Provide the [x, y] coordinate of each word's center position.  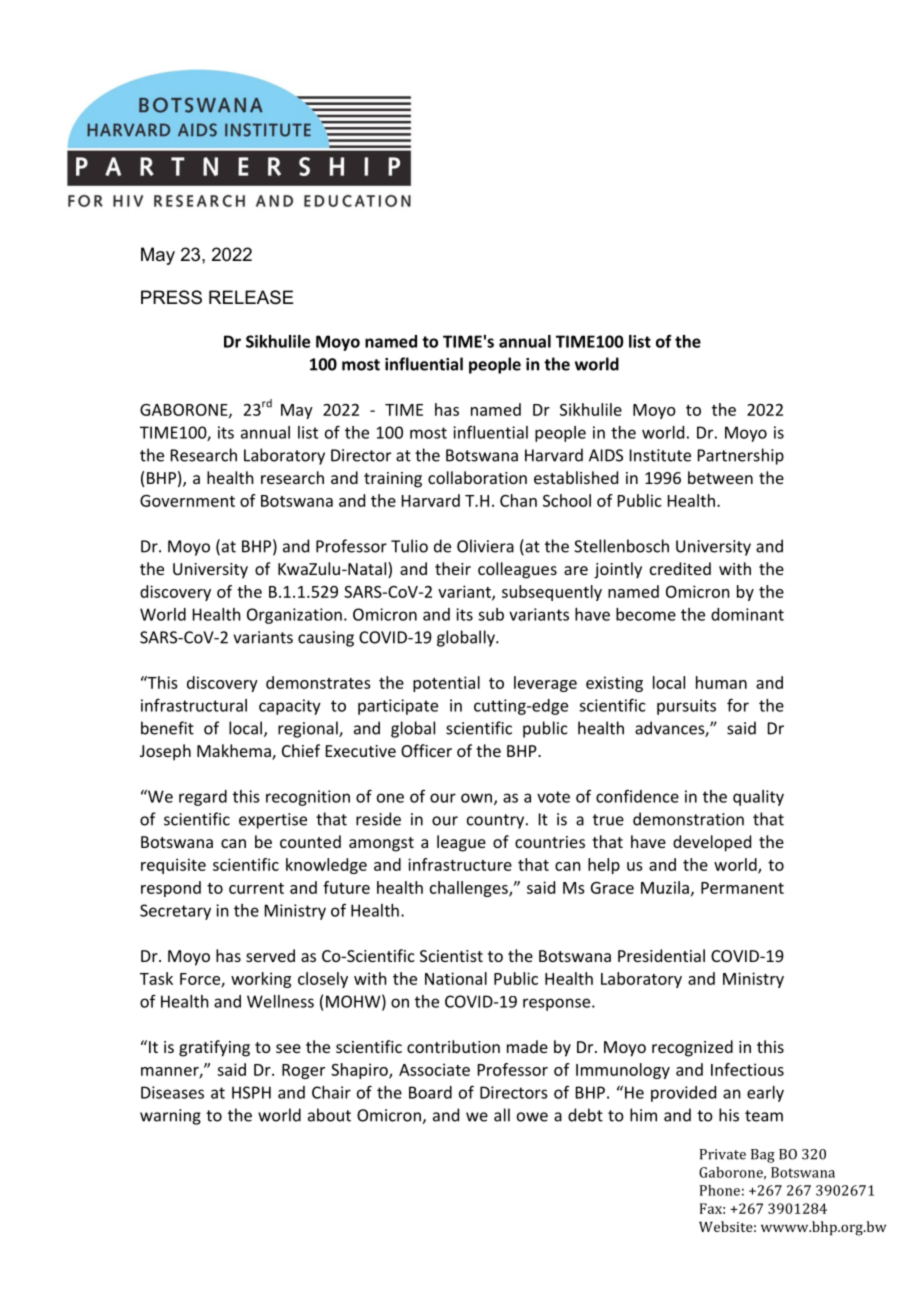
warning [170, 1117]
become [646, 614]
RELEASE [251, 297]
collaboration [477, 477]
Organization [294, 616]
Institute [660, 455]
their [453, 568]
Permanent [742, 888]
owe [532, 1117]
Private [723, 1154]
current [256, 888]
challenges [470, 889]
